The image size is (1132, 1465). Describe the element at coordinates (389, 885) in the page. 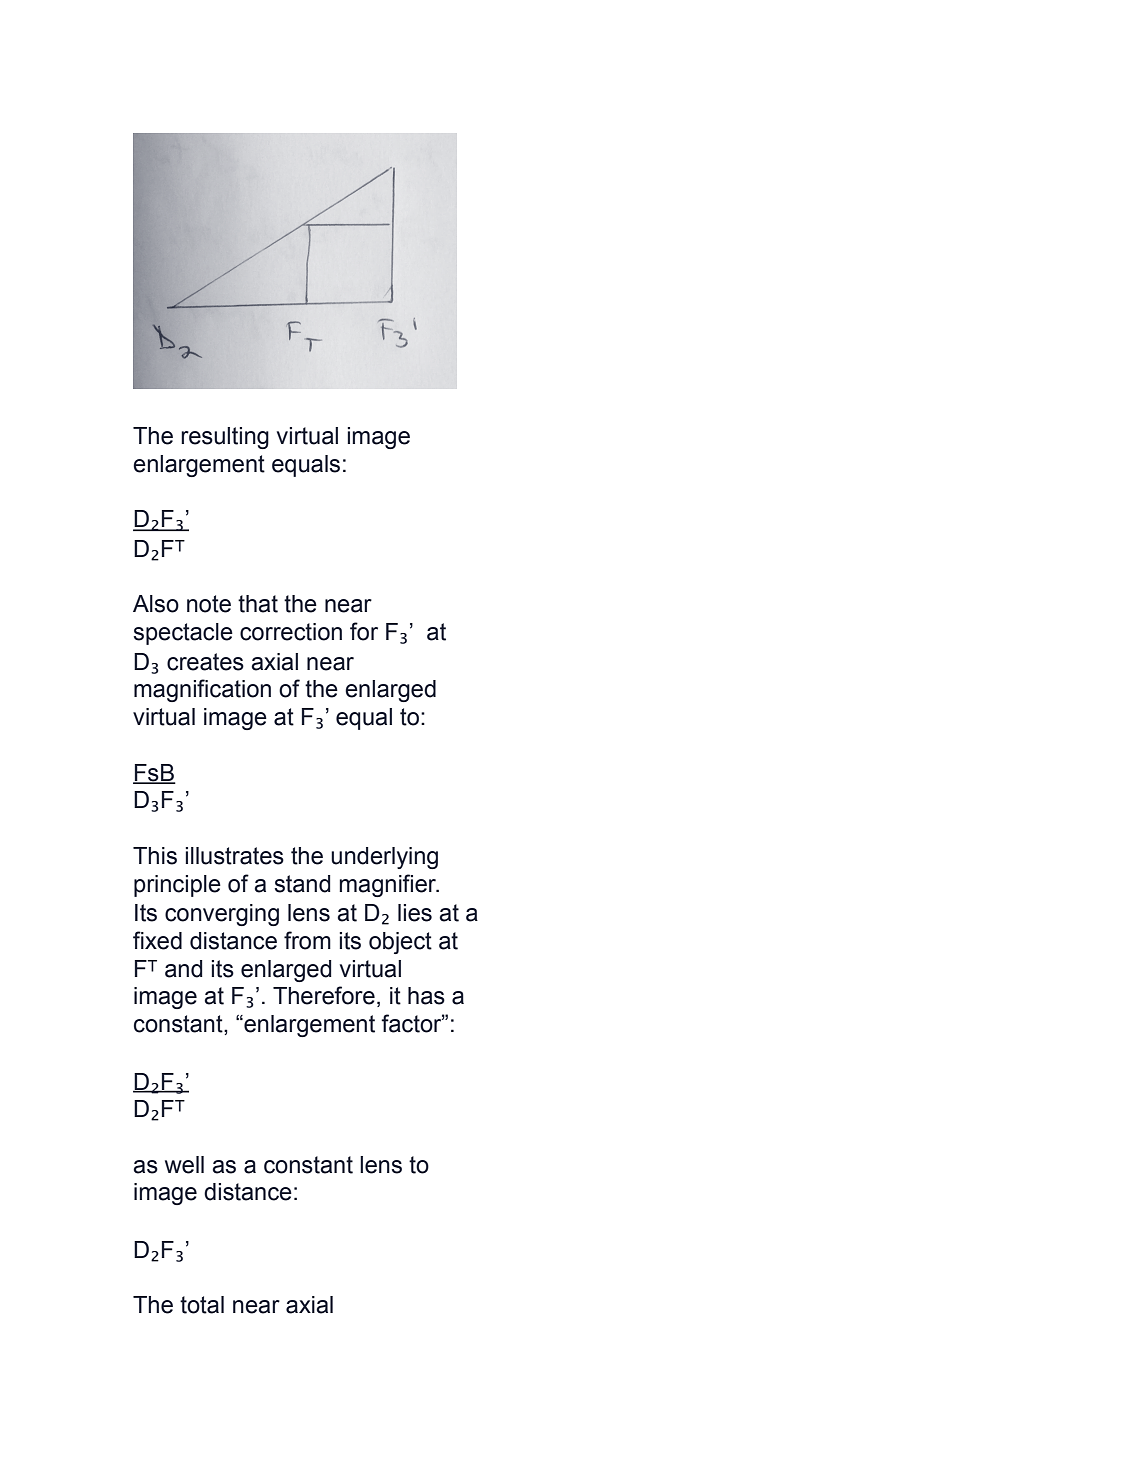

I see `magnifier` at that location.
